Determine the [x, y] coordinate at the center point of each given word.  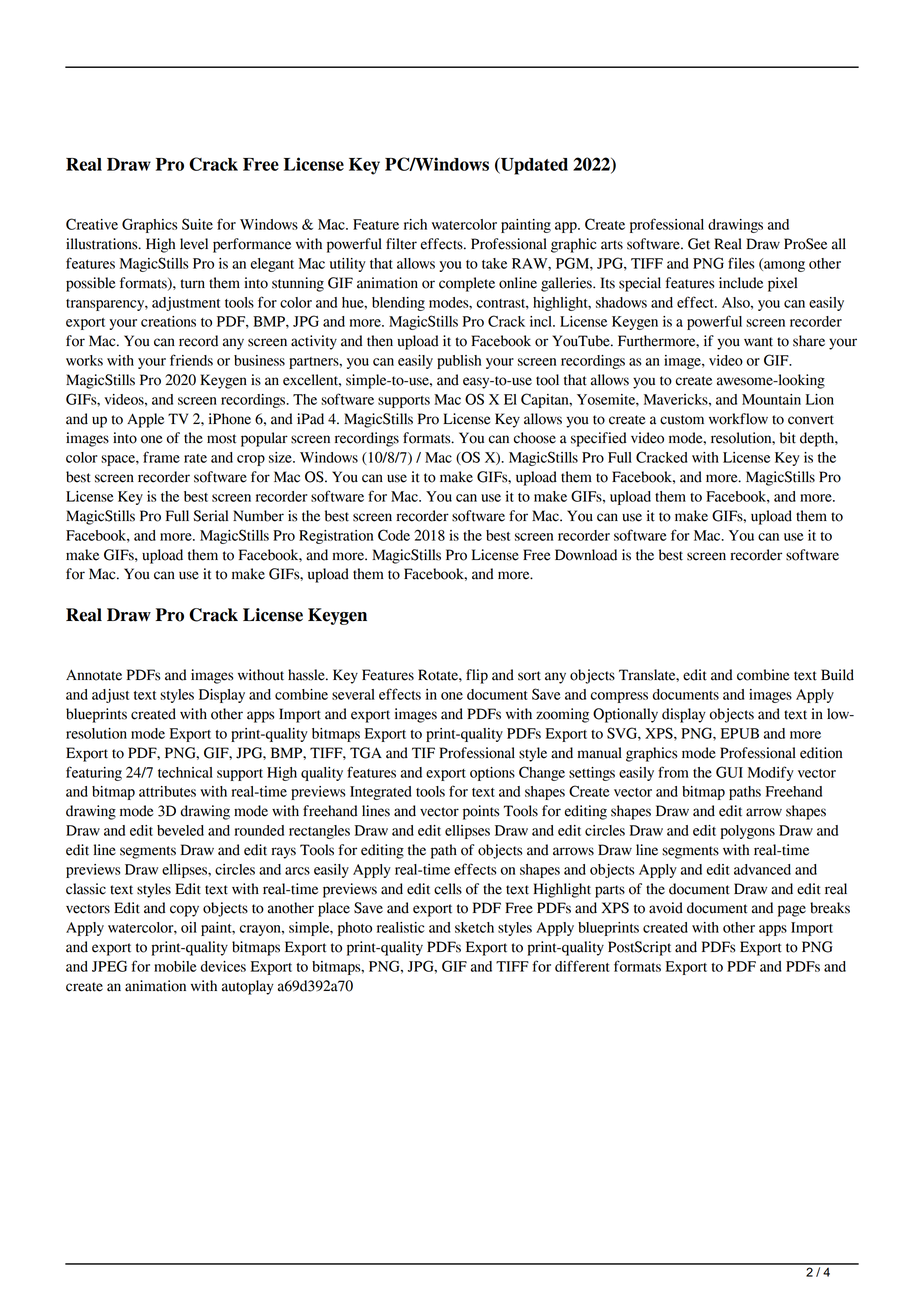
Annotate [94, 675]
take [494, 263]
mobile [175, 966]
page [792, 911]
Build [837, 675]
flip [477, 676]
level [194, 244]
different [582, 966]
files [741, 263]
